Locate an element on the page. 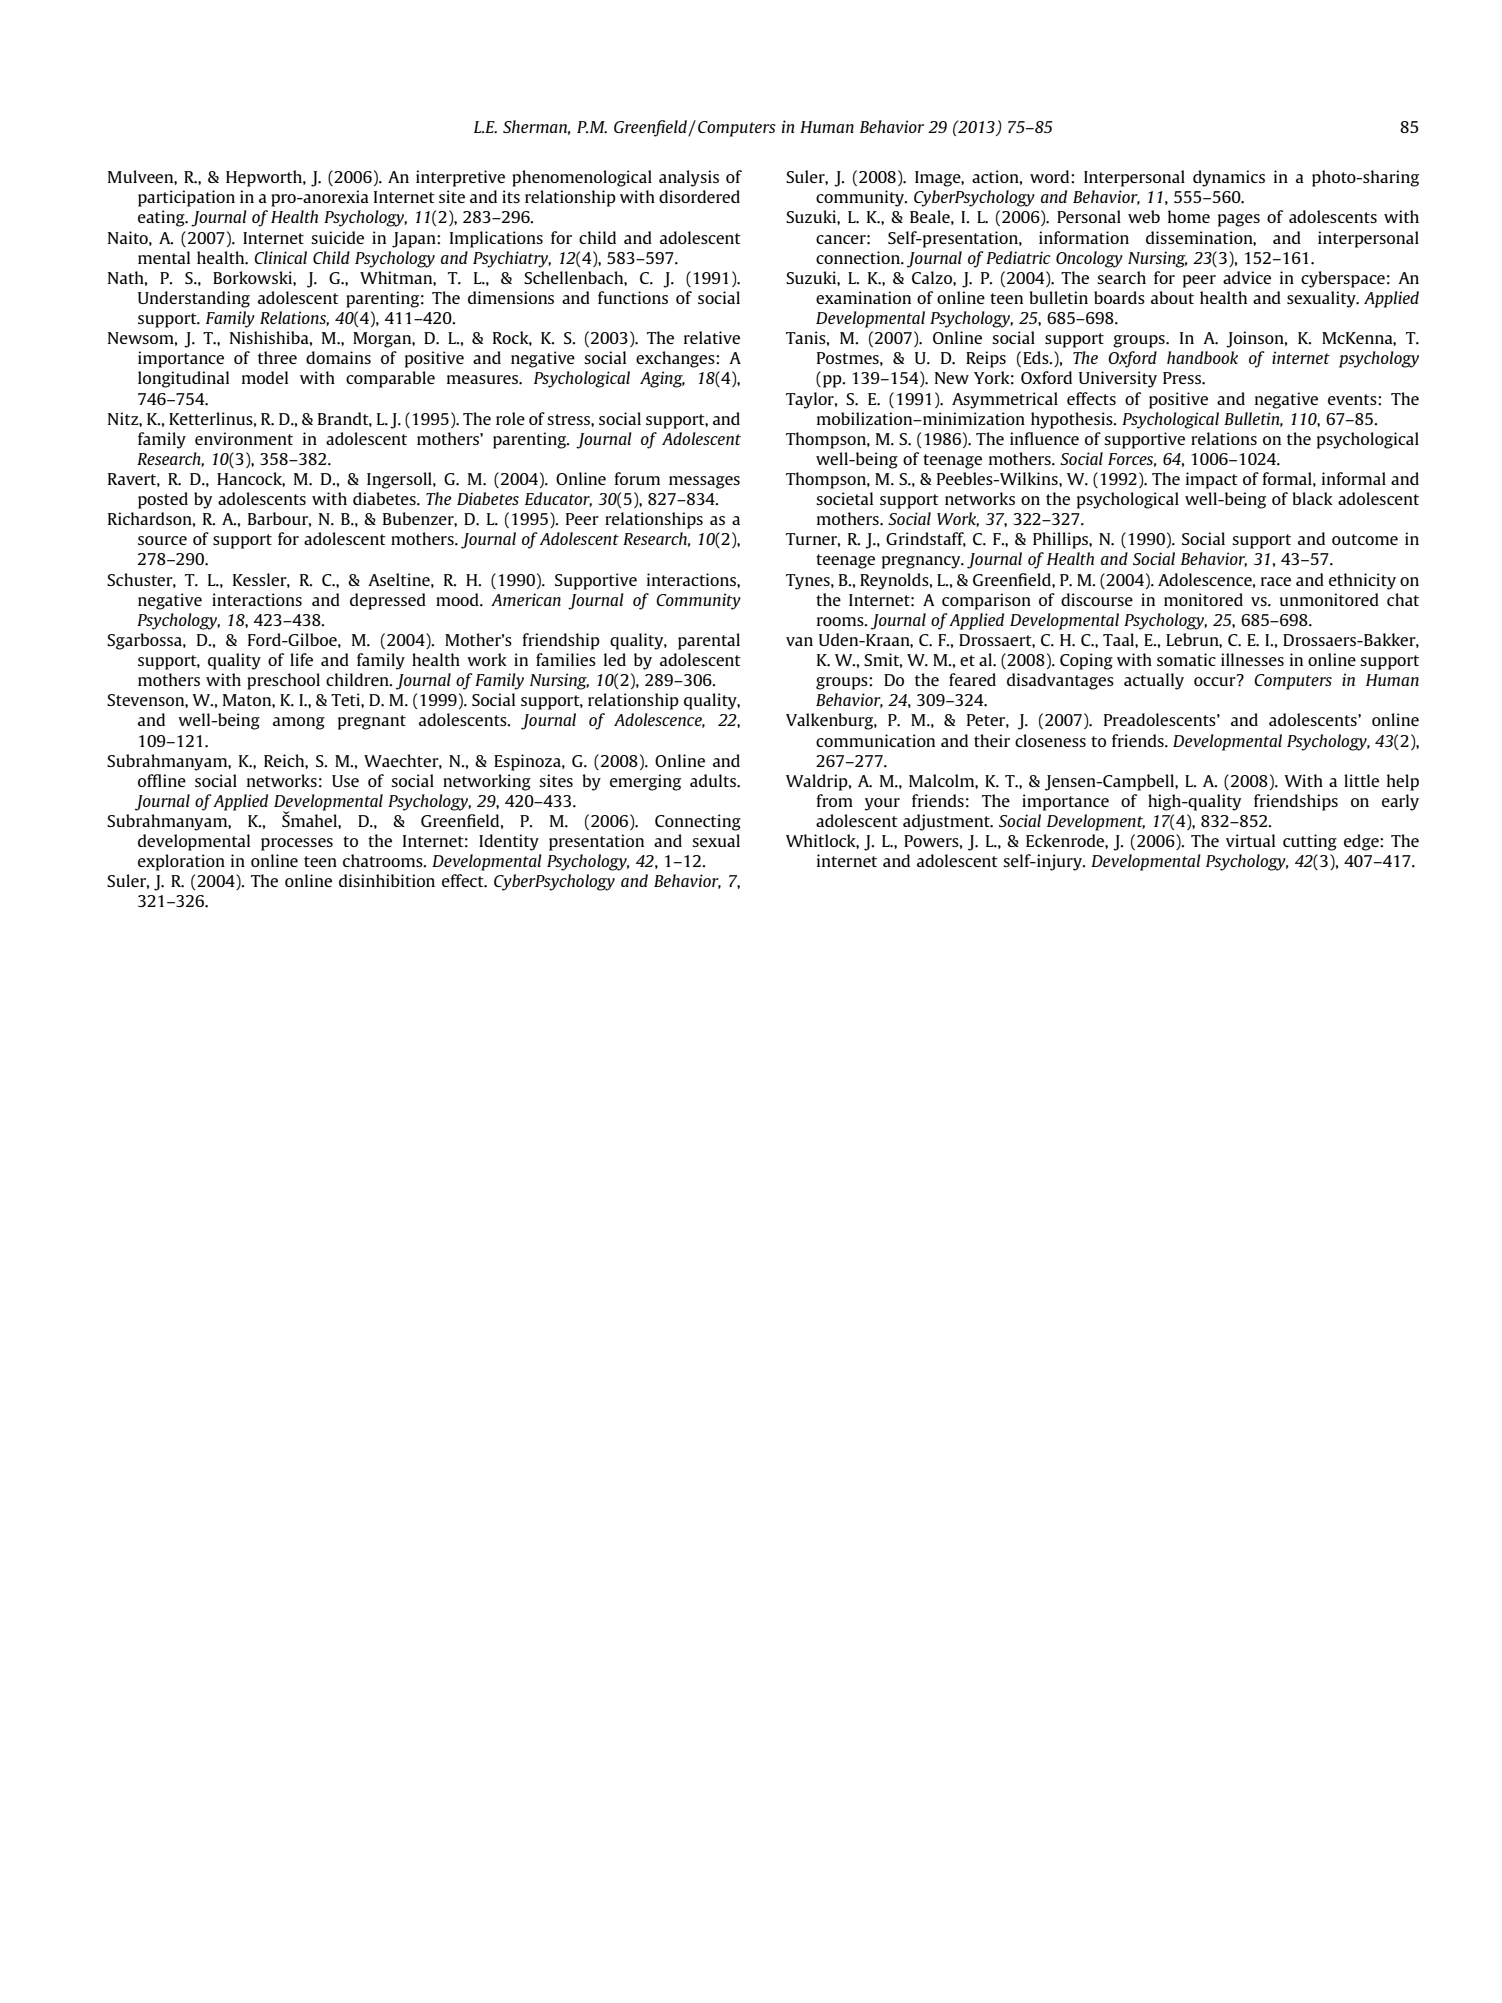 The image size is (1502, 2003). societal is located at coordinates (844, 498).
